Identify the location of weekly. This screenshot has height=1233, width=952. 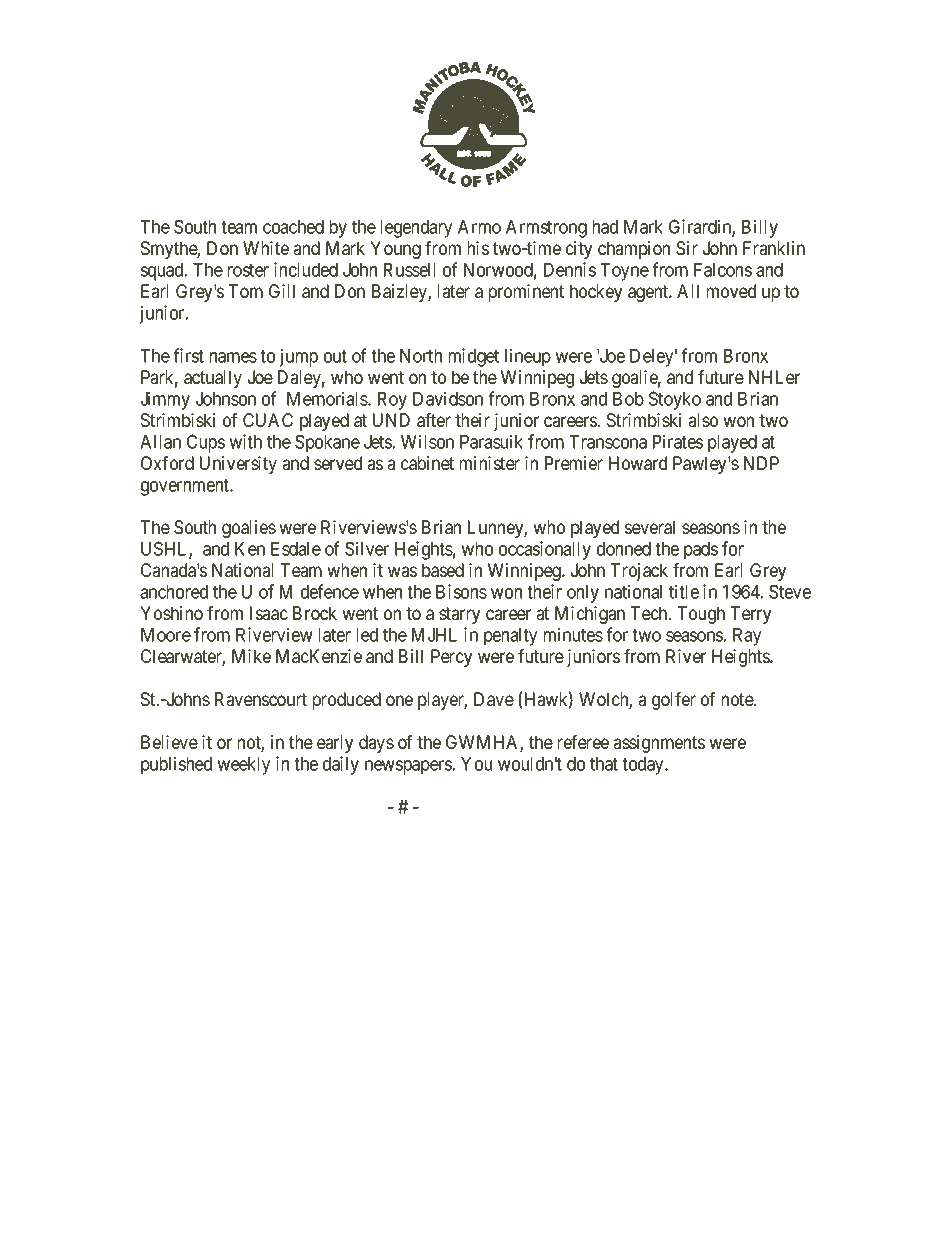
(243, 766).
